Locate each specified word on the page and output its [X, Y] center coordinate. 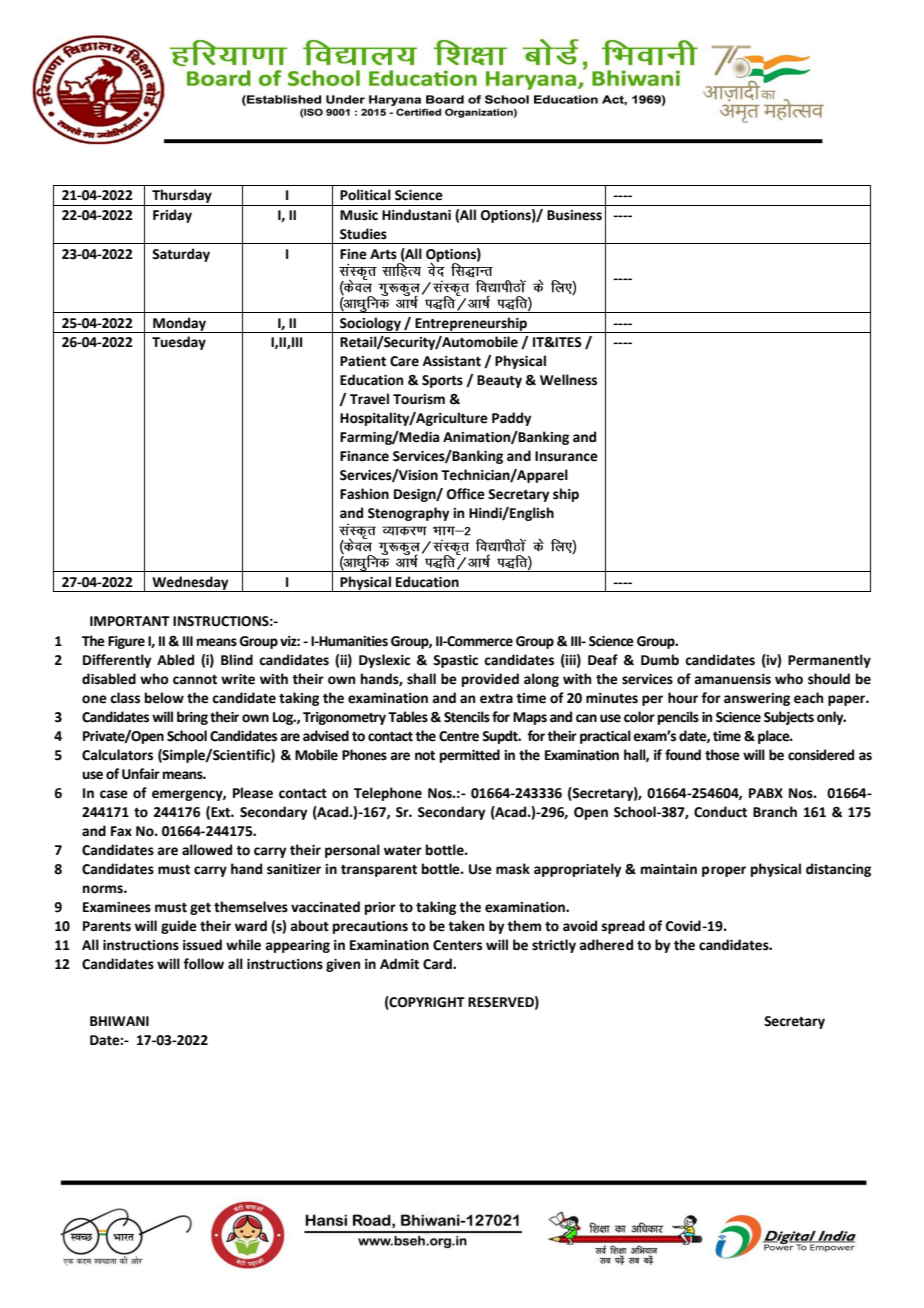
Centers [457, 945]
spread [623, 927]
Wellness [568, 380]
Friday [172, 216]
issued [202, 945]
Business [574, 215]
